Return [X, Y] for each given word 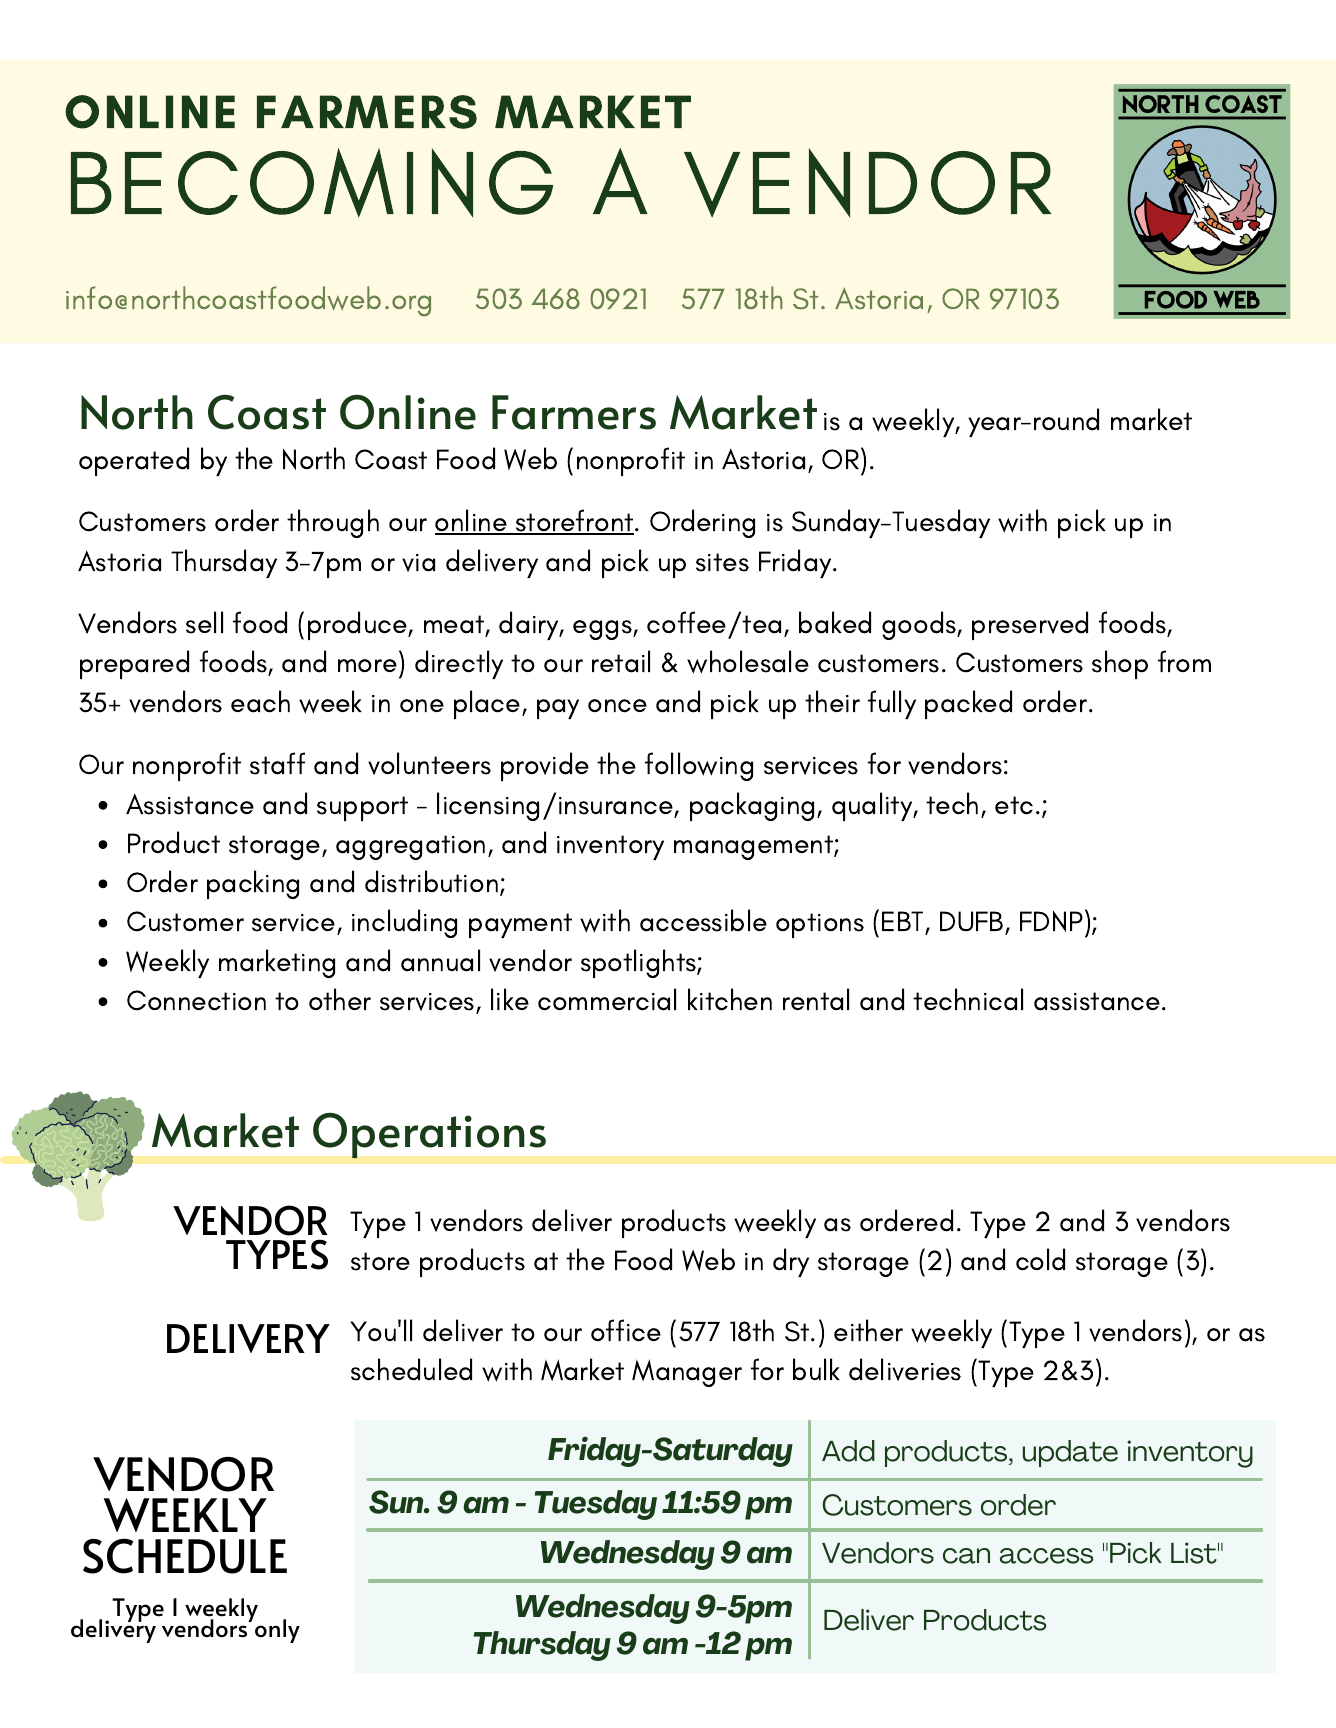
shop [1120, 664]
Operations [429, 1135]
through [333, 523]
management [754, 847]
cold [1040, 1259]
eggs [603, 630]
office [626, 1330]
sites [722, 562]
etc [1014, 805]
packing [253, 884]
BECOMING [312, 182]
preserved [1030, 625]
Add [848, 1451]
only [277, 1631]
